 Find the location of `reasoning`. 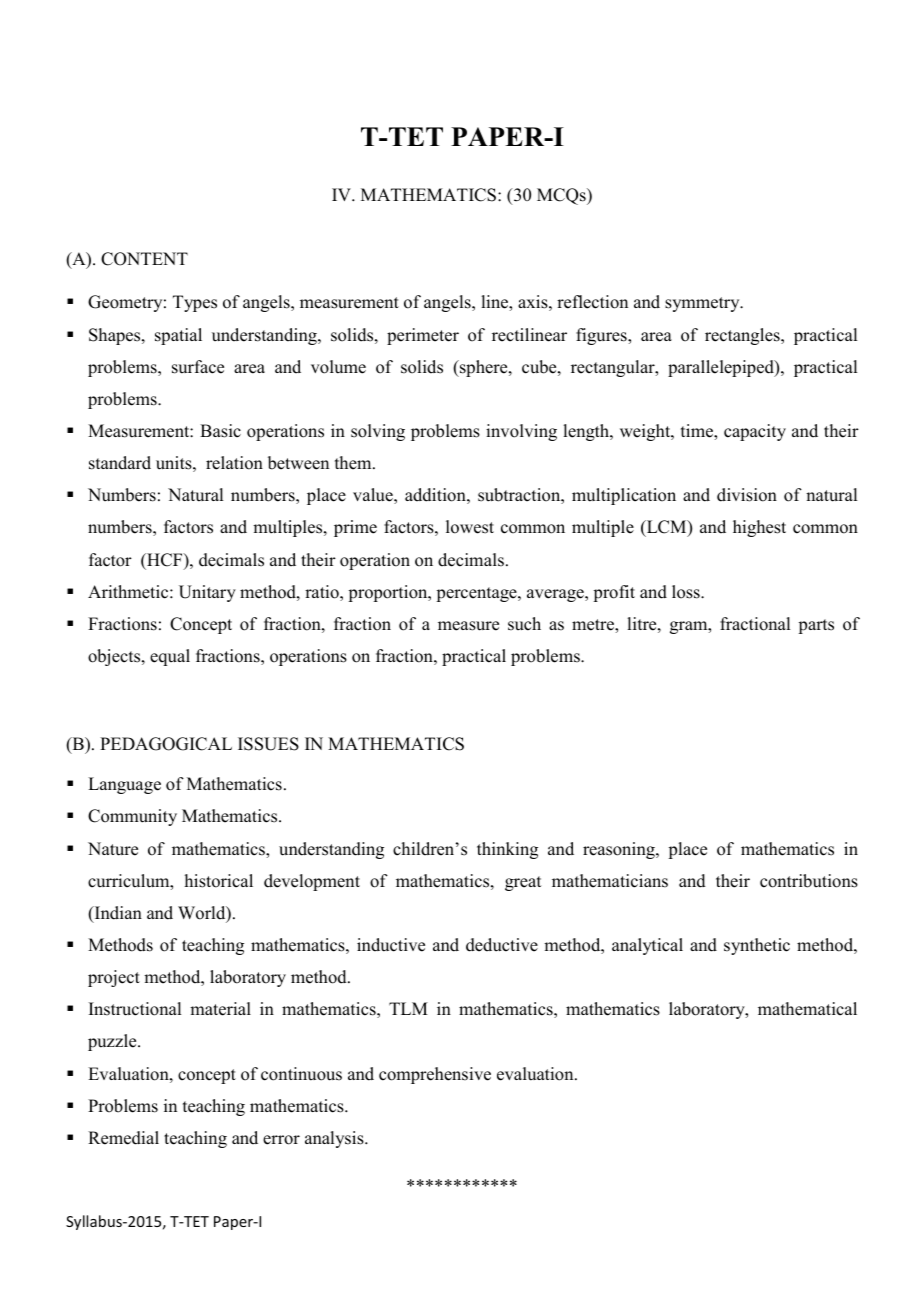

reasoning is located at coordinates (620, 850).
